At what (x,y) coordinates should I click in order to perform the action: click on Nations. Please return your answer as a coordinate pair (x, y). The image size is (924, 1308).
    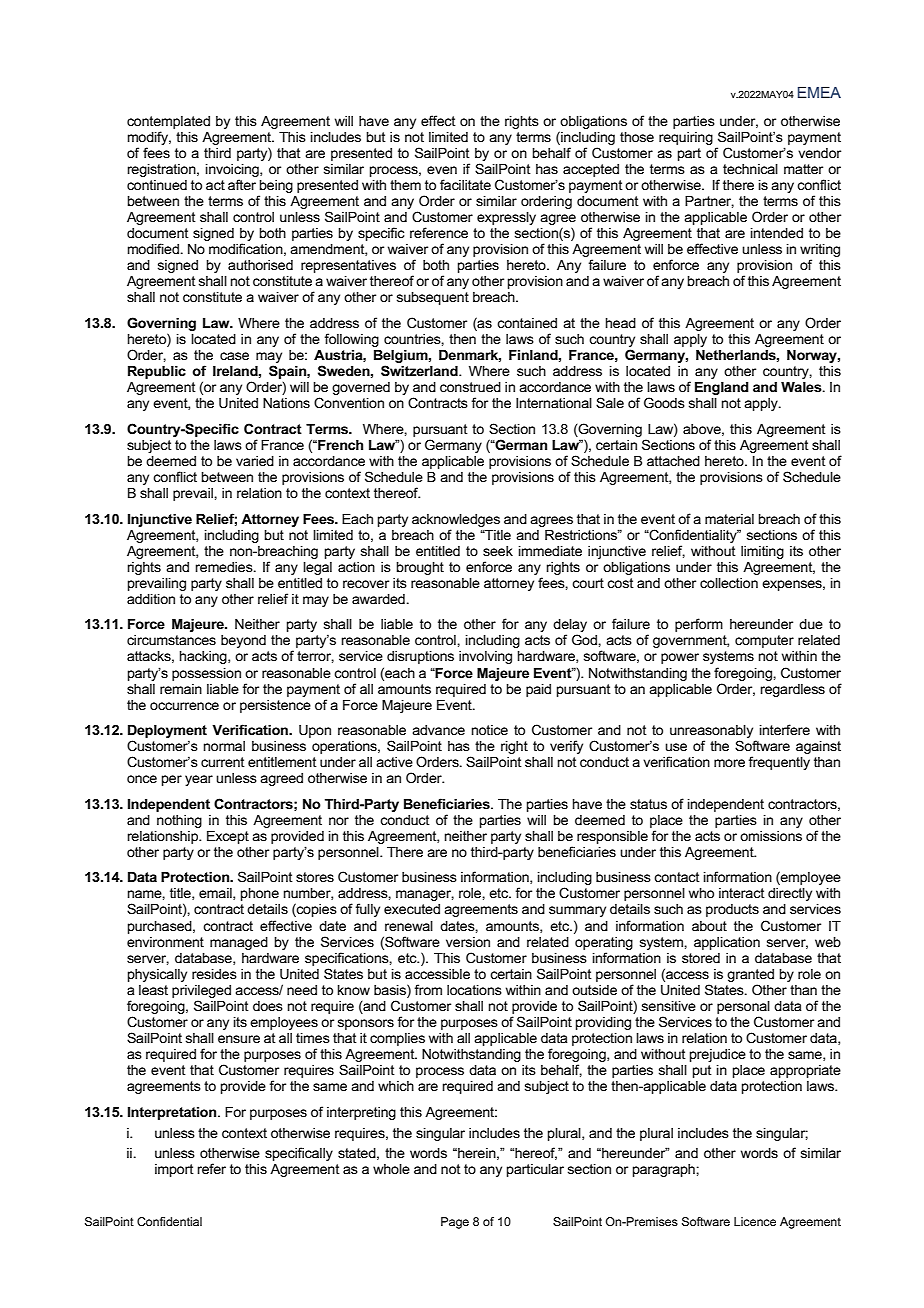
    Looking at the image, I should click on (286, 403).
